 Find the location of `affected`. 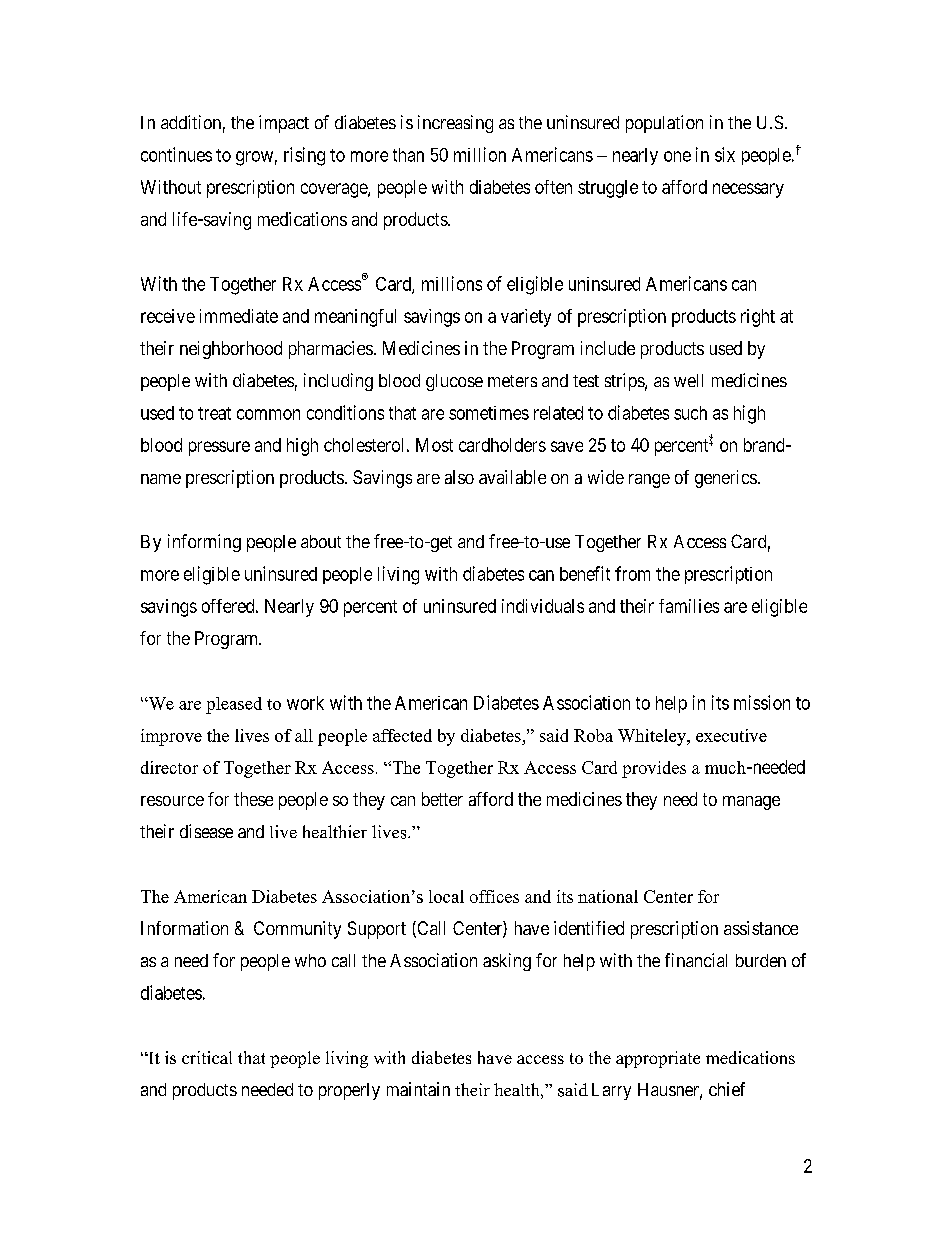

affected is located at coordinates (402, 735).
